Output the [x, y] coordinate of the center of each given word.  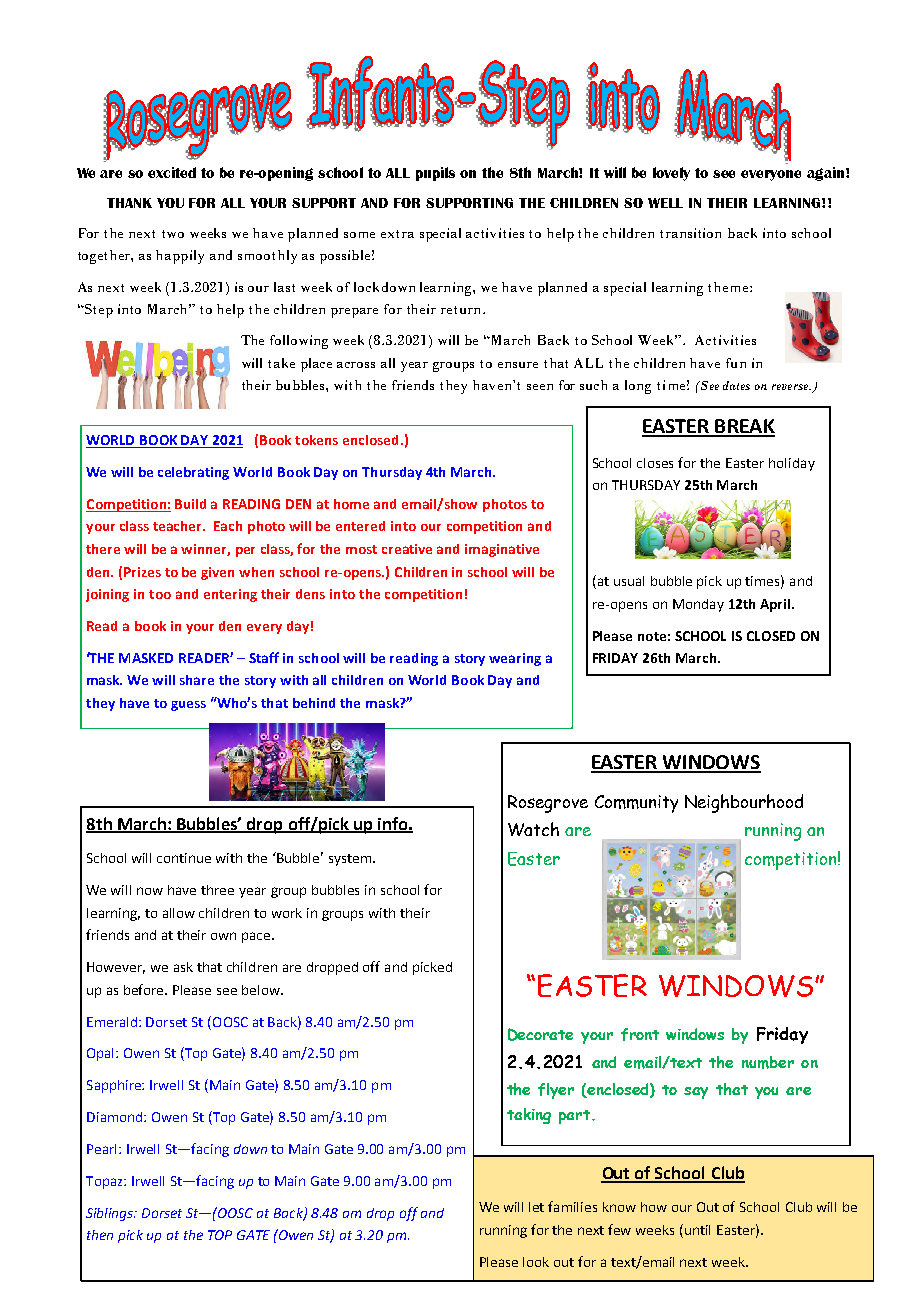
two [173, 234]
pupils [435, 174]
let [536, 1207]
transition [690, 233]
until [697, 1230]
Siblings [111, 1214]
